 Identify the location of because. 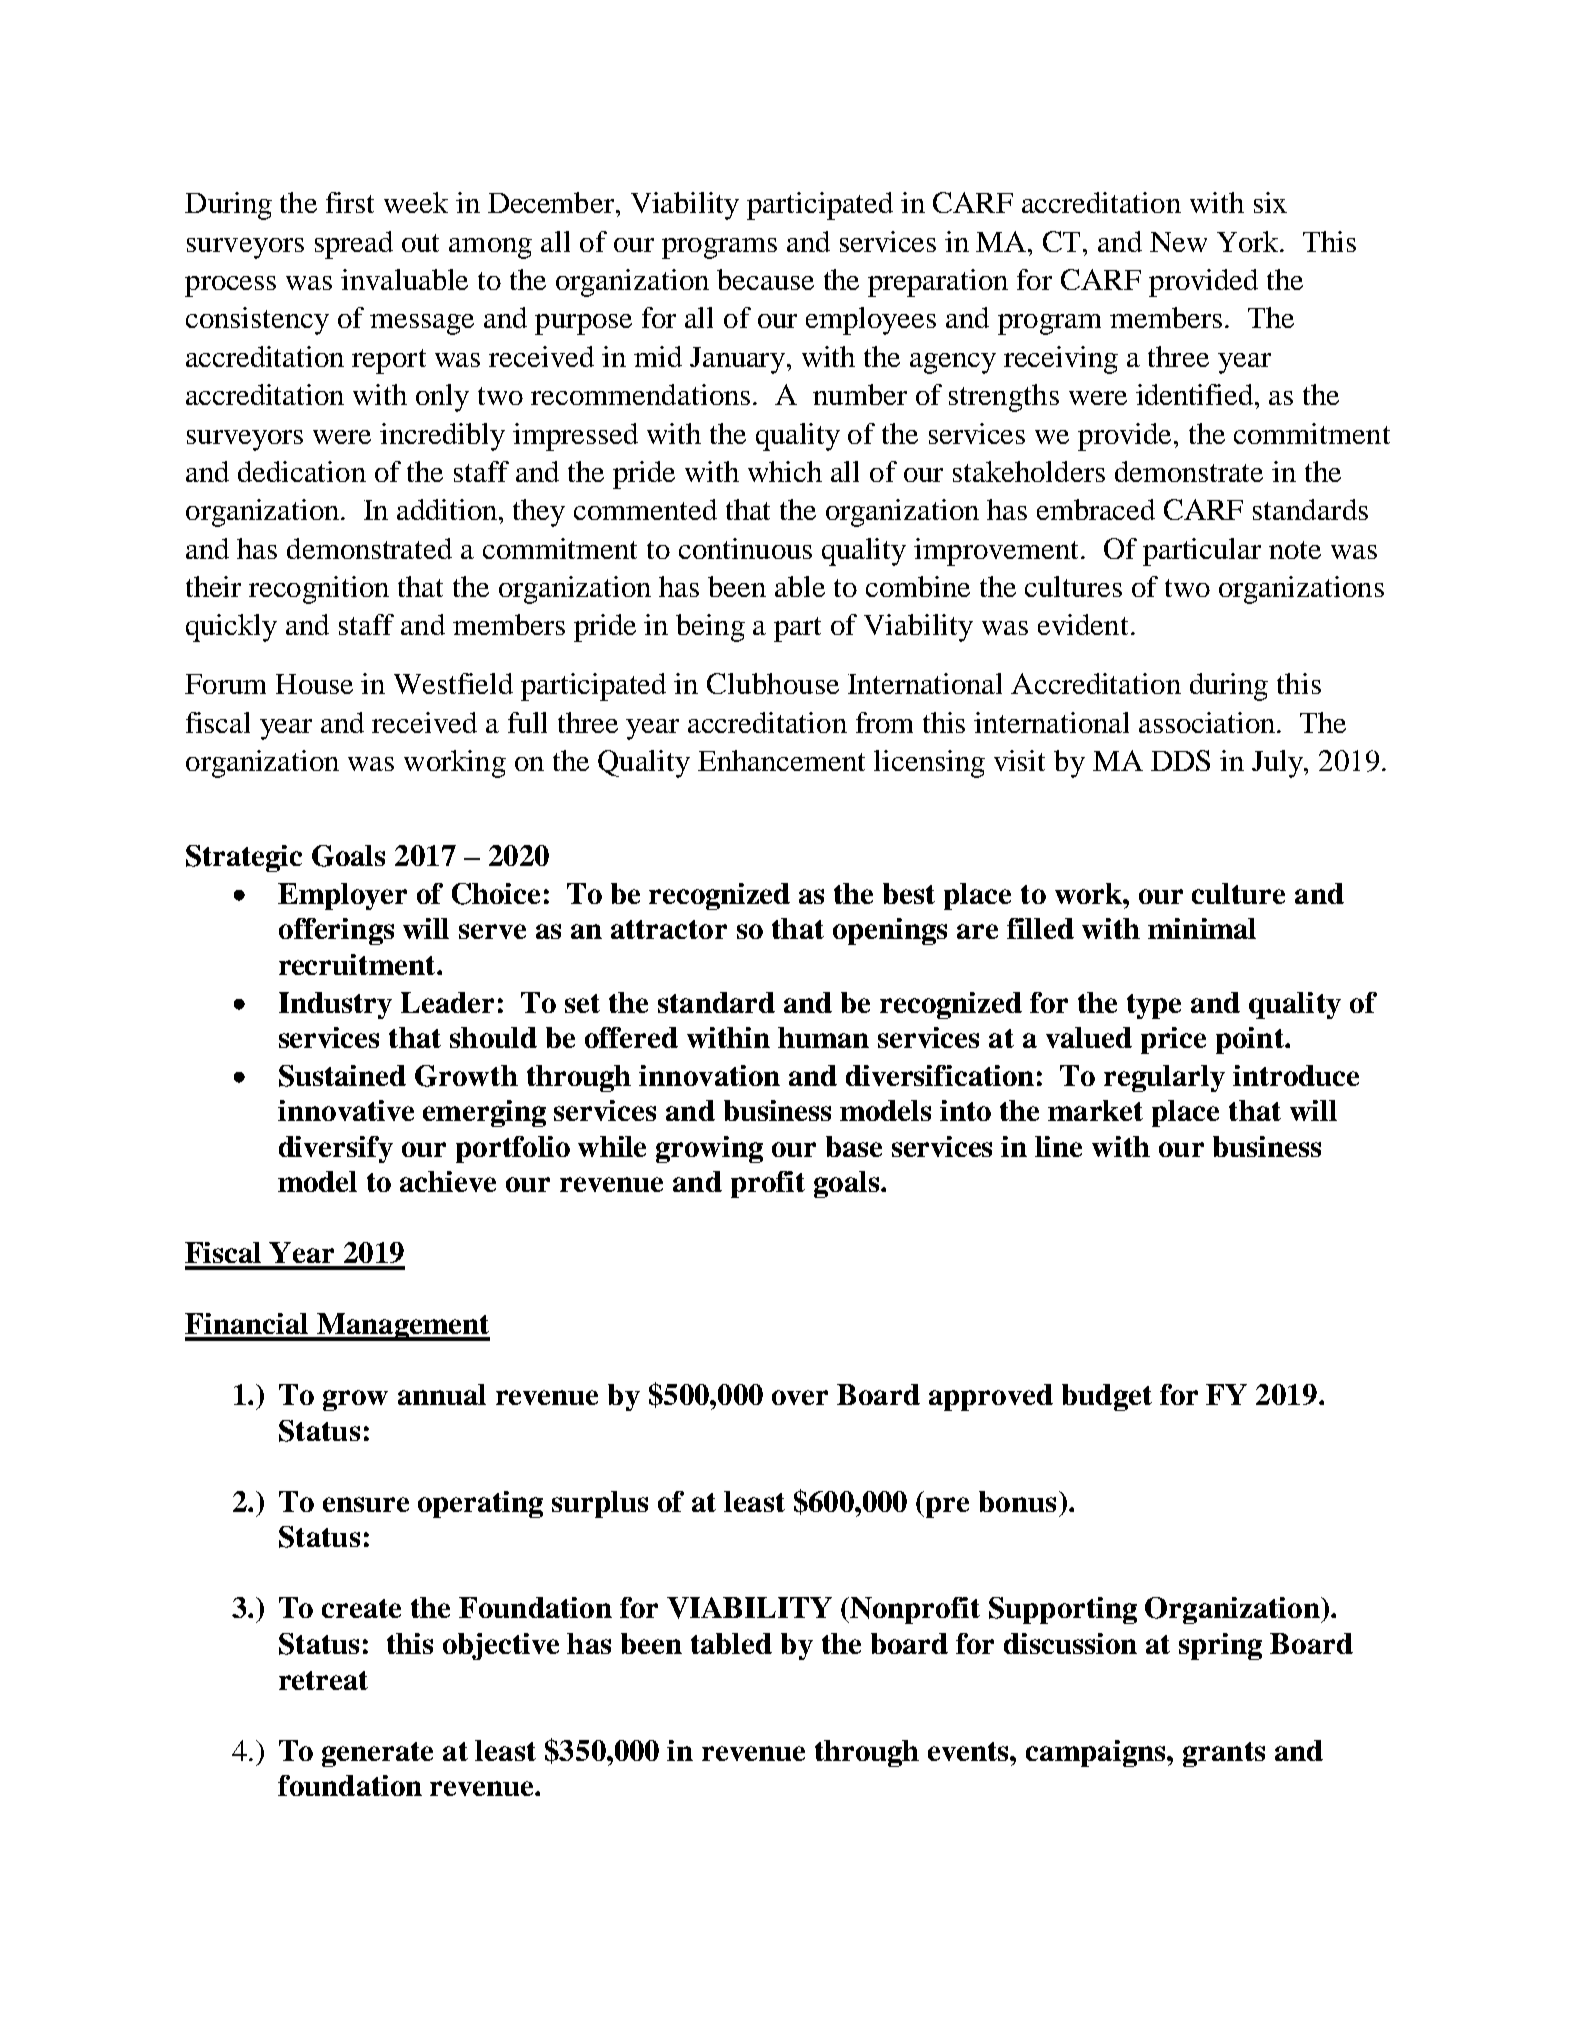
(765, 279).
